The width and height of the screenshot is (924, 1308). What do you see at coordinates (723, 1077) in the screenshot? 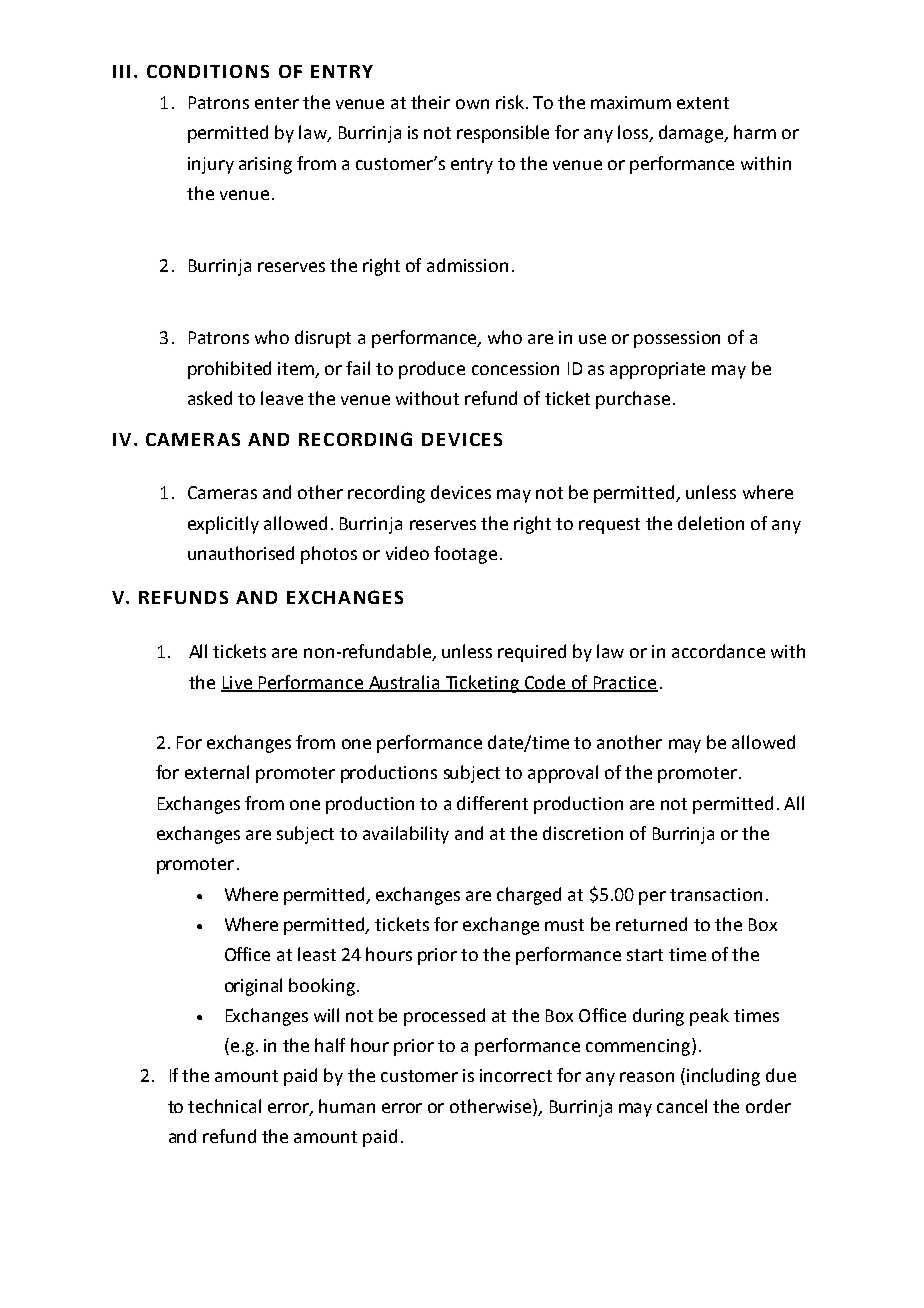
I see `including` at bounding box center [723, 1077].
